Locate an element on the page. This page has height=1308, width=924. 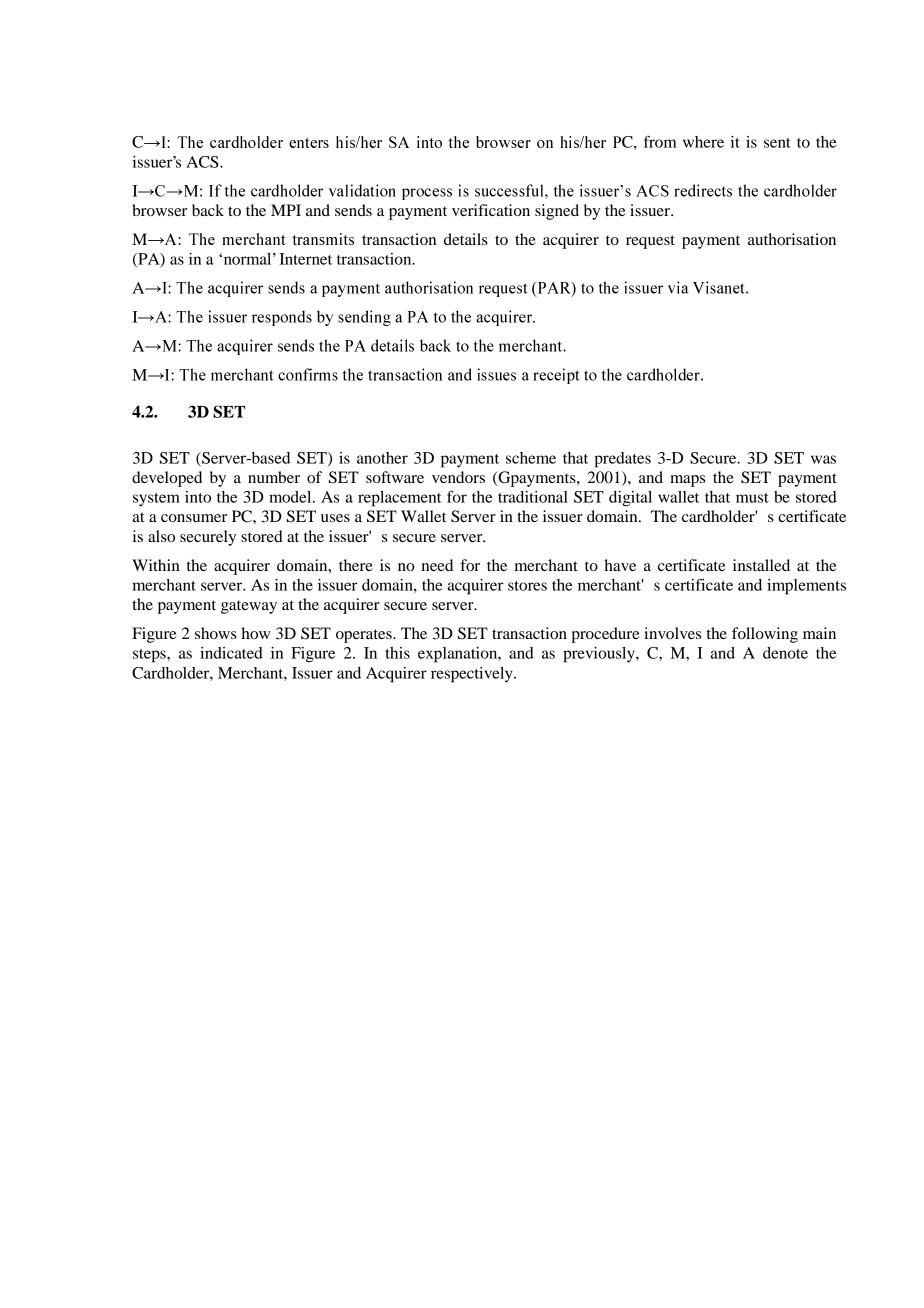
indicated is located at coordinates (231, 653).
